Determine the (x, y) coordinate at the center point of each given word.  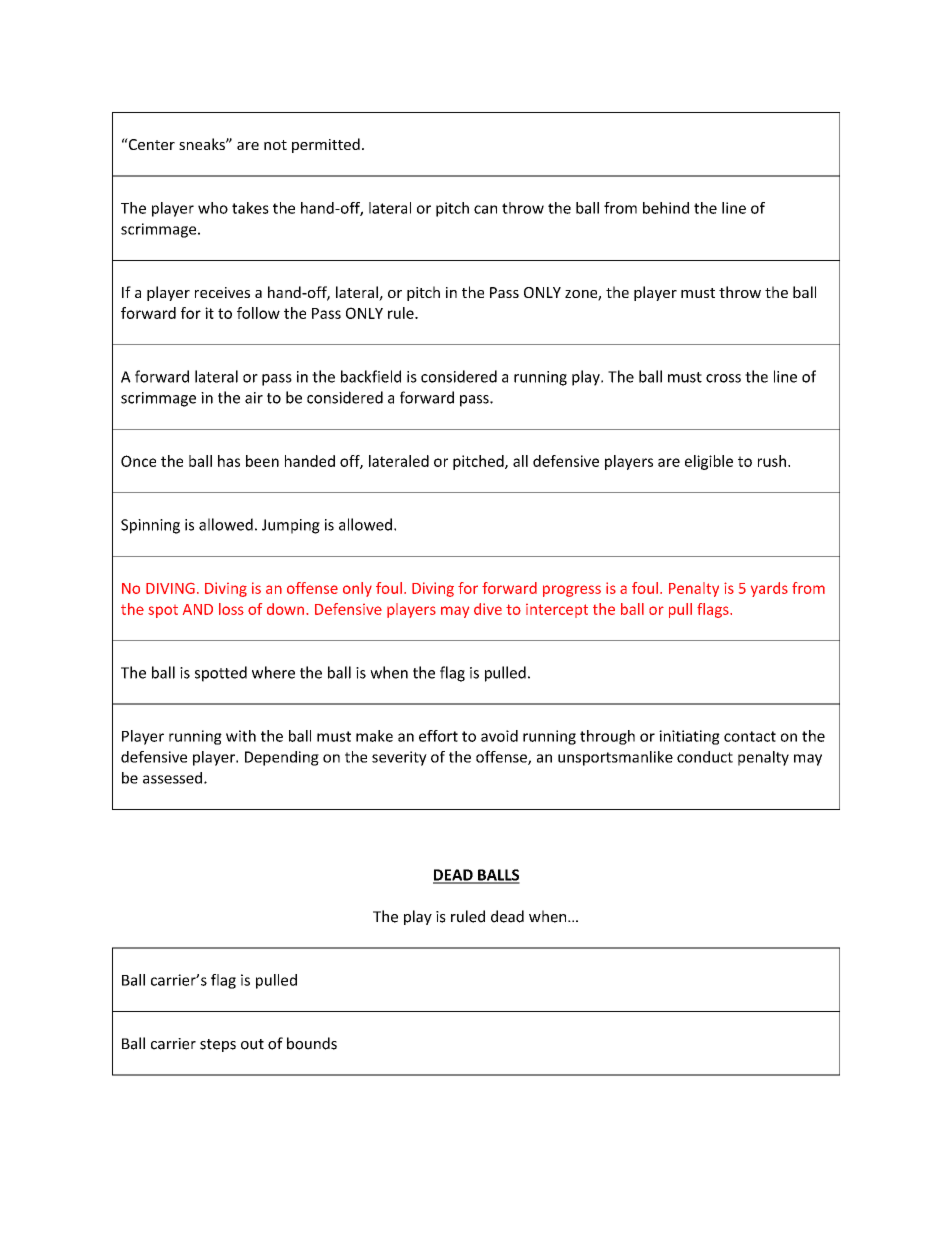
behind (666, 208)
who (213, 208)
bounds (312, 1043)
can (485, 209)
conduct (705, 757)
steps (218, 1045)
